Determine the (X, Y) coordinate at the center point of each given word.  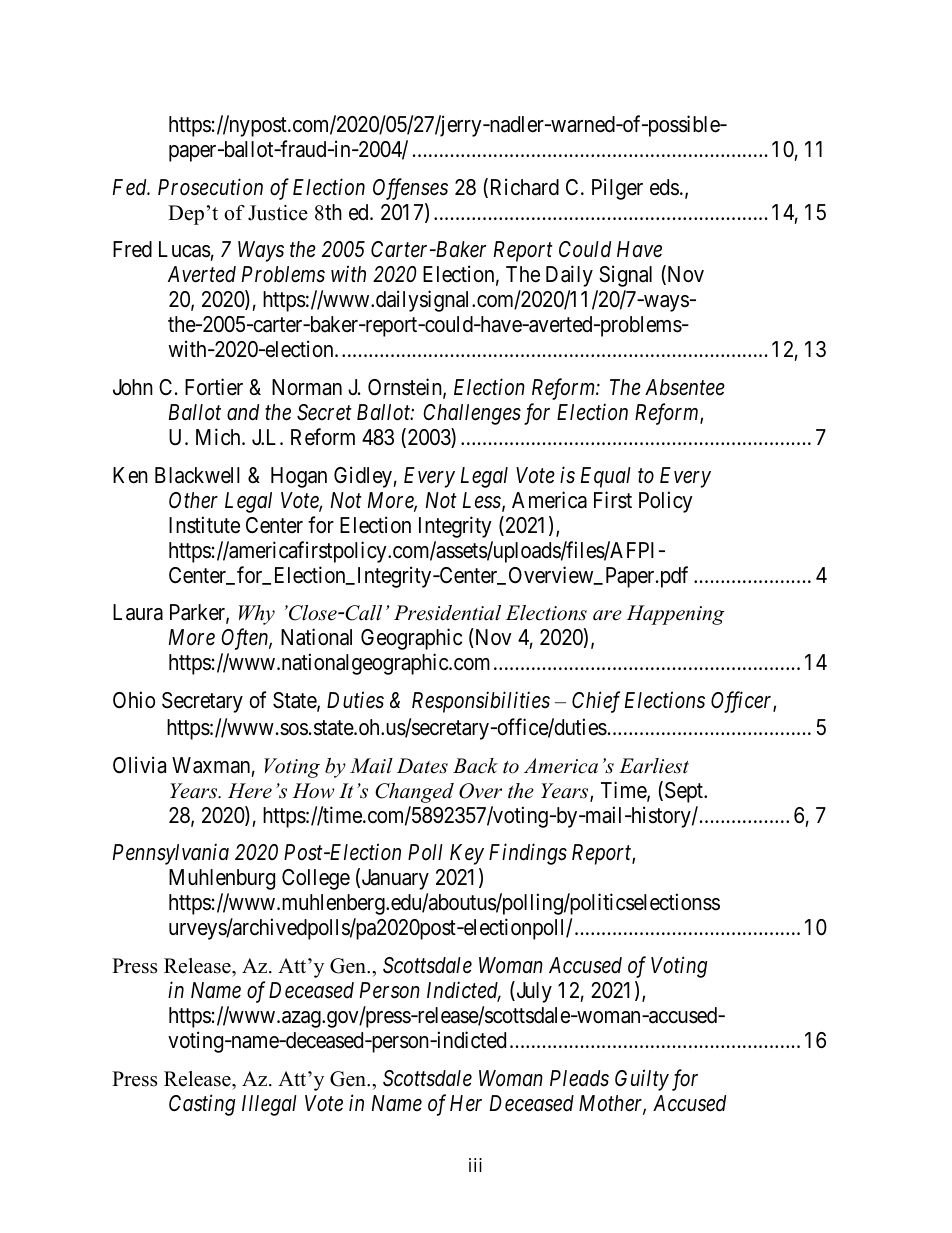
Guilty (642, 1080)
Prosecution (210, 187)
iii (475, 1165)
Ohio (134, 700)
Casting (202, 1105)
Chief (596, 702)
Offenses (410, 189)
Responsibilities (481, 702)
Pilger (617, 189)
